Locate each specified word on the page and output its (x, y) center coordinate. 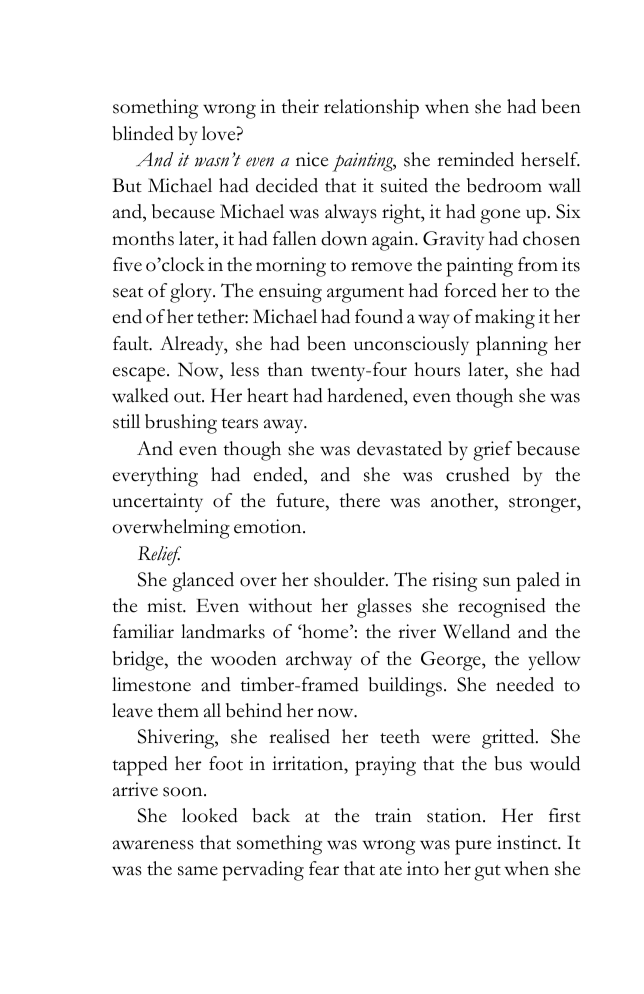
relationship (371, 109)
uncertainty (158, 502)
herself (550, 159)
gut (487, 873)
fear (324, 868)
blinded (143, 133)
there (360, 500)
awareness (153, 845)
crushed (478, 474)
